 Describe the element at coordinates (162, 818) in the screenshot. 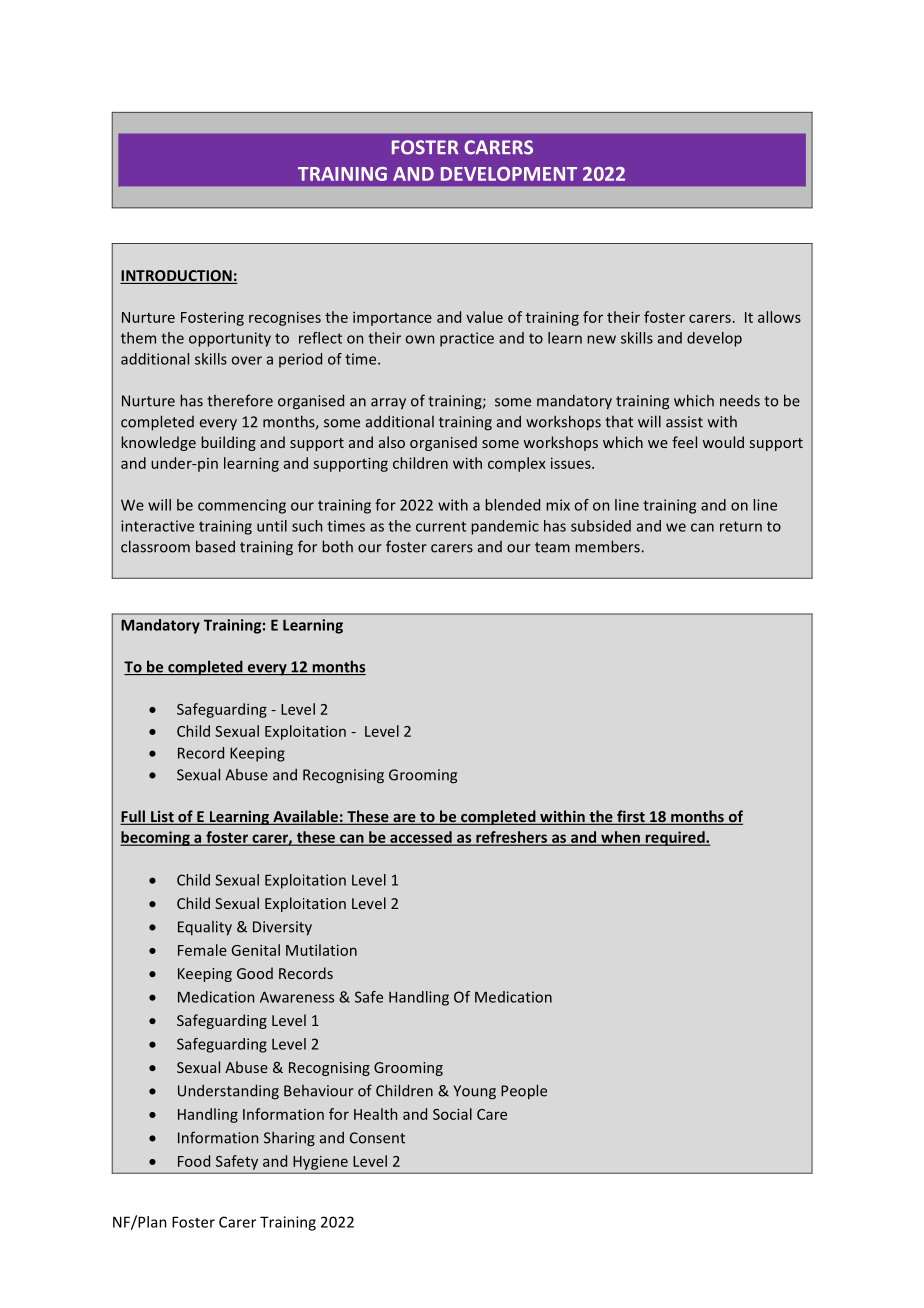

I see `List` at that location.
